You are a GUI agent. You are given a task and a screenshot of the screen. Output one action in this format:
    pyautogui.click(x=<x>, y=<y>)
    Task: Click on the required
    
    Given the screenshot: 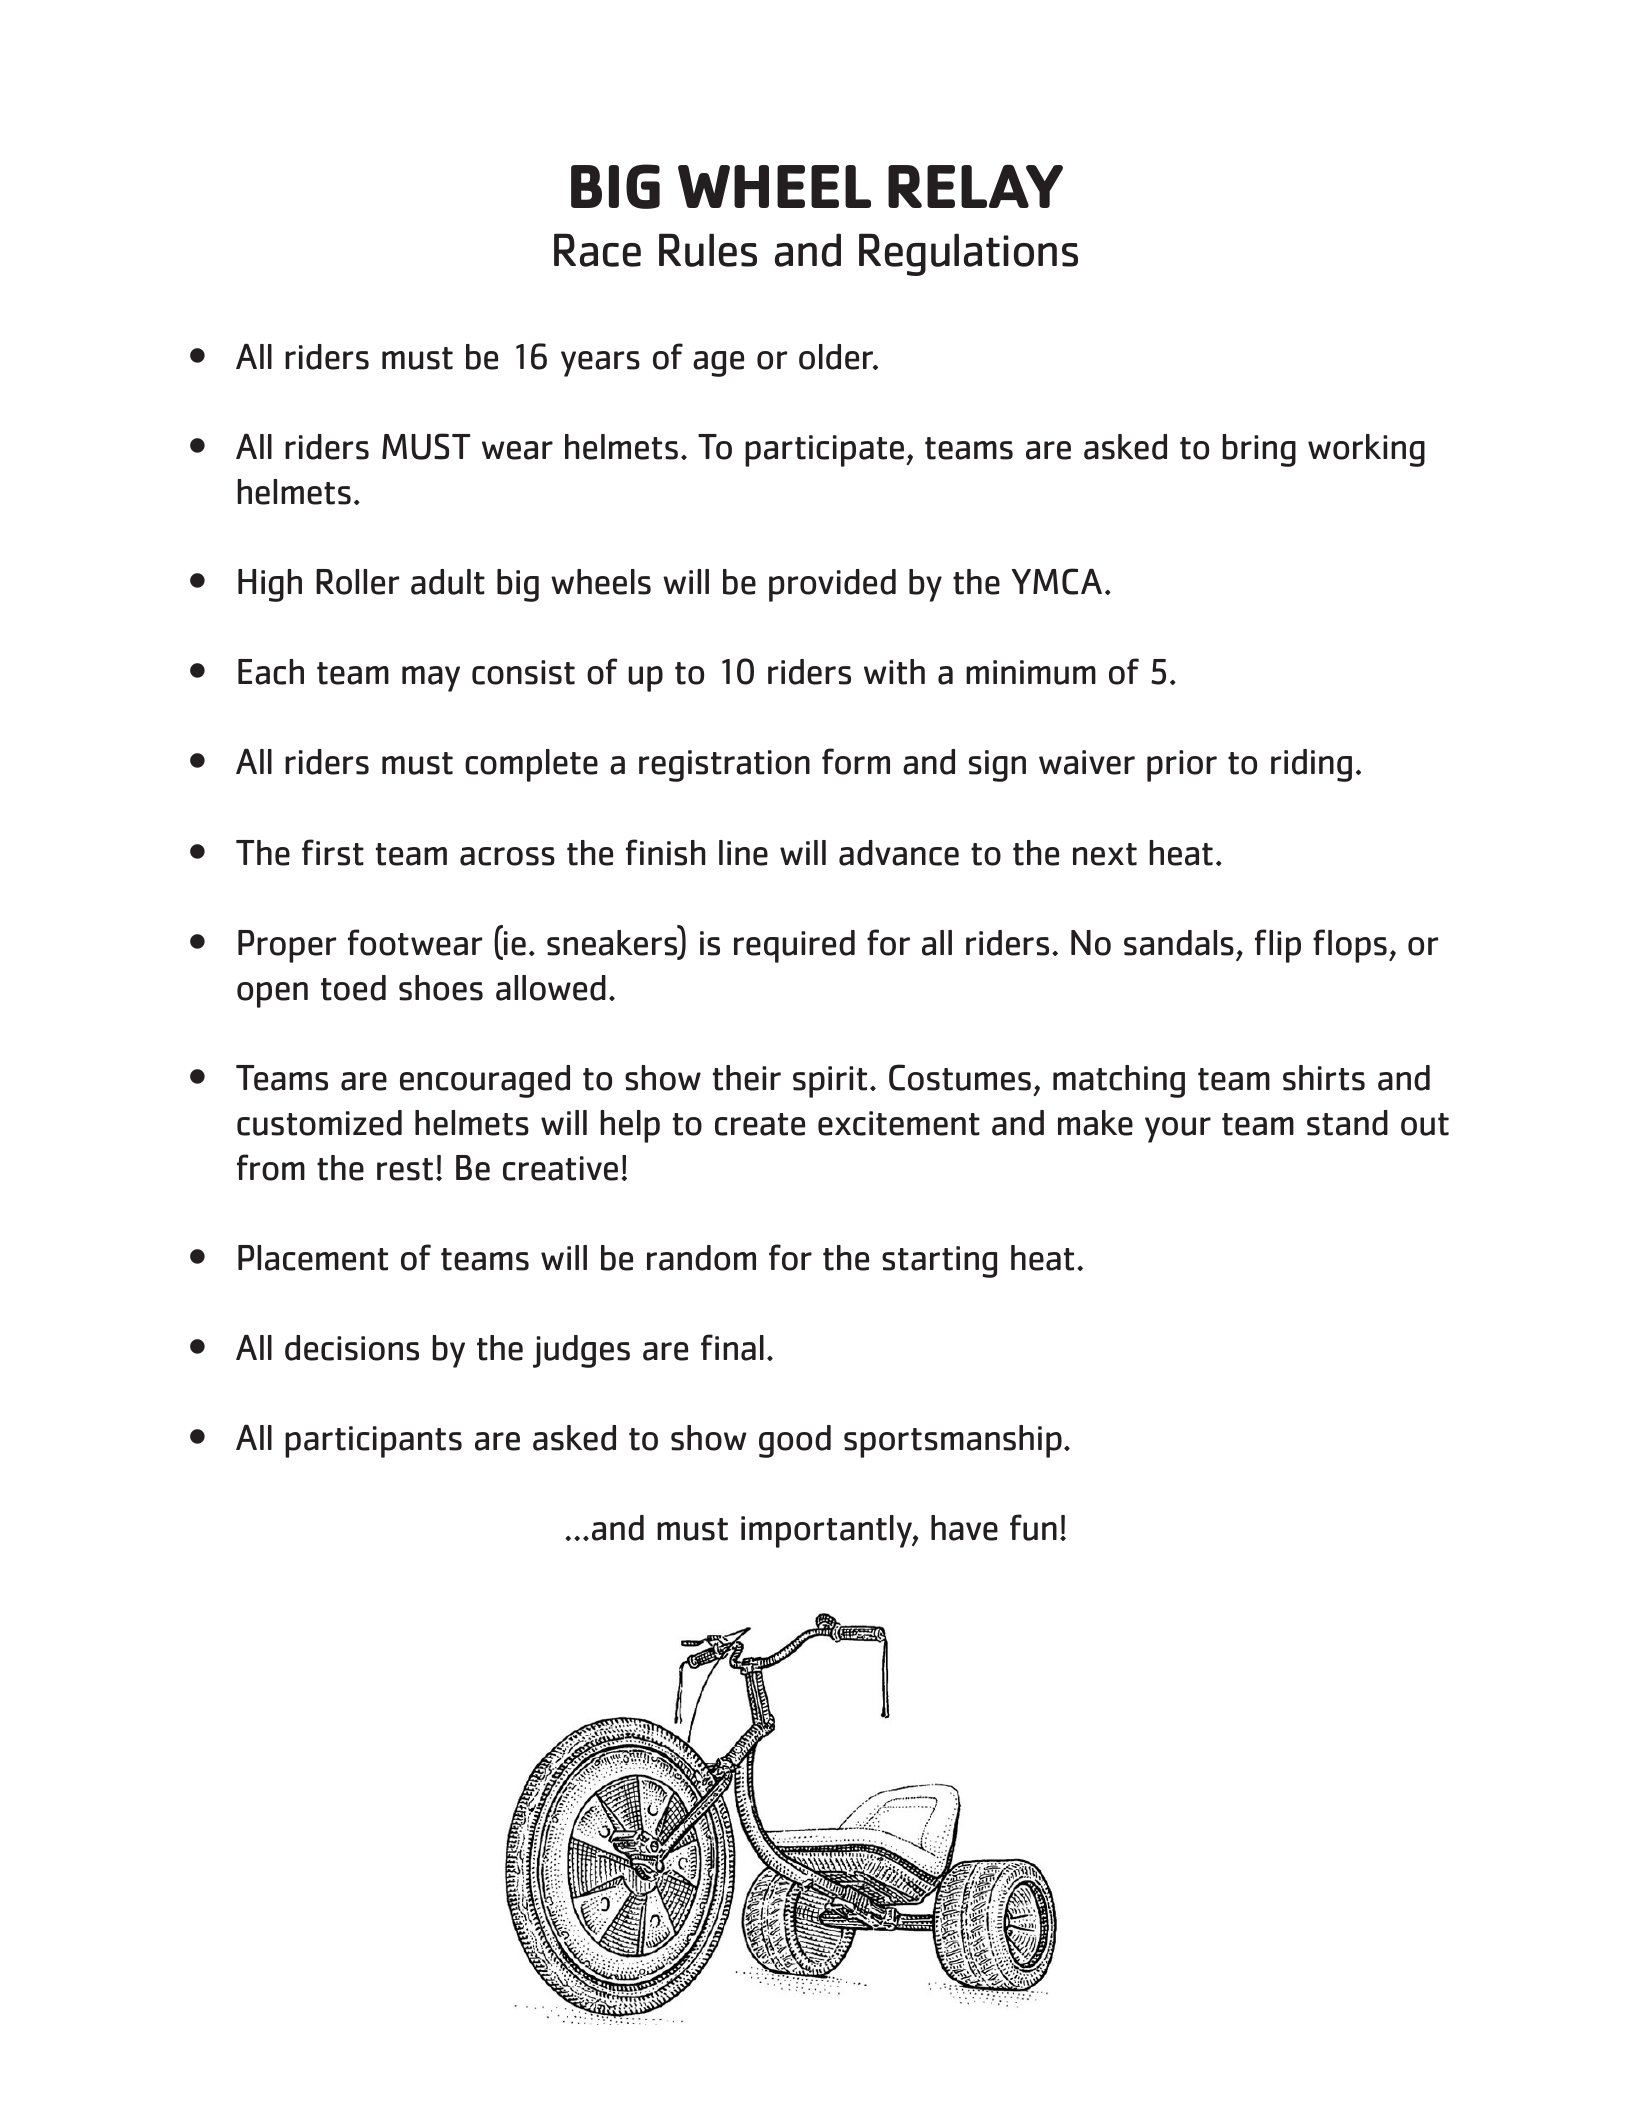 What is the action you would take?
    pyautogui.click(x=794, y=946)
